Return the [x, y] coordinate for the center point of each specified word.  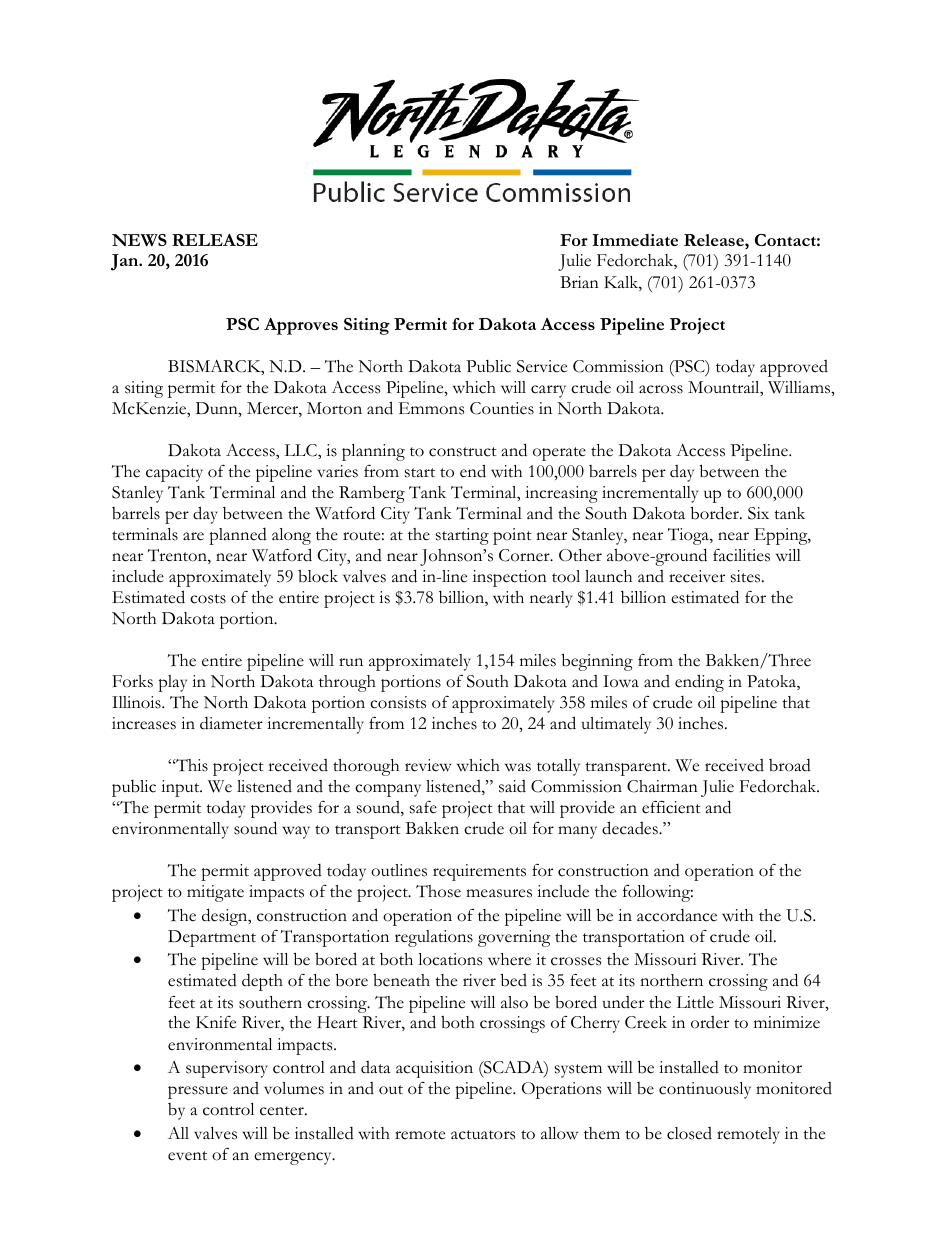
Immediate [635, 240]
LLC [302, 450]
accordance [677, 915]
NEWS [139, 240]
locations [450, 959]
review [428, 765]
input [181, 788]
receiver [697, 576]
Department [212, 938]
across [661, 389]
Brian [579, 282]
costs [208, 599]
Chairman [662, 786]
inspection [510, 578]
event [187, 1156]
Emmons [431, 408]
